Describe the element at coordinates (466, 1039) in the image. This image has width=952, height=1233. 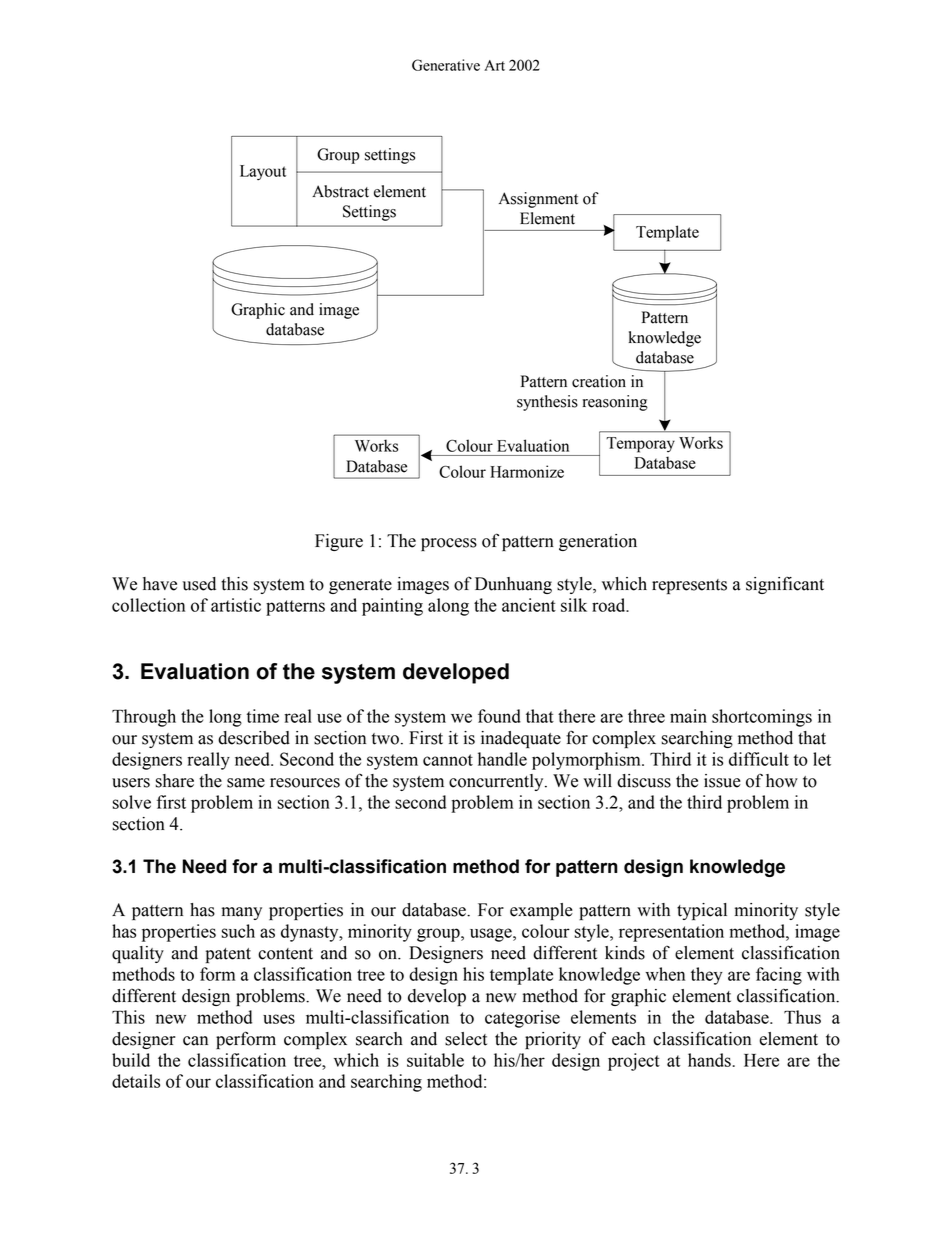
I see `select` at that location.
